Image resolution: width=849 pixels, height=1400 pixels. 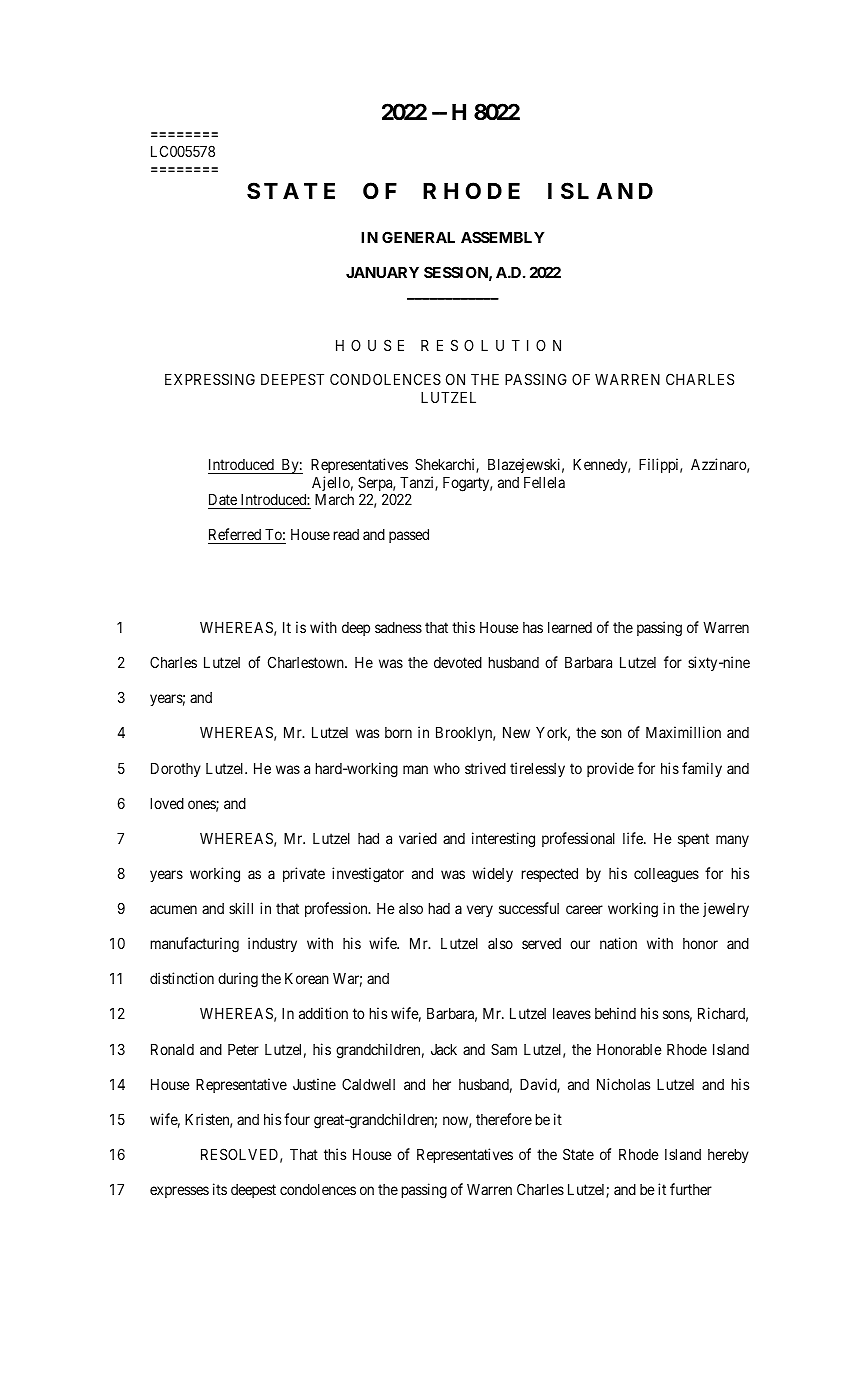 What do you see at coordinates (238, 980) in the screenshot?
I see `during` at bounding box center [238, 980].
